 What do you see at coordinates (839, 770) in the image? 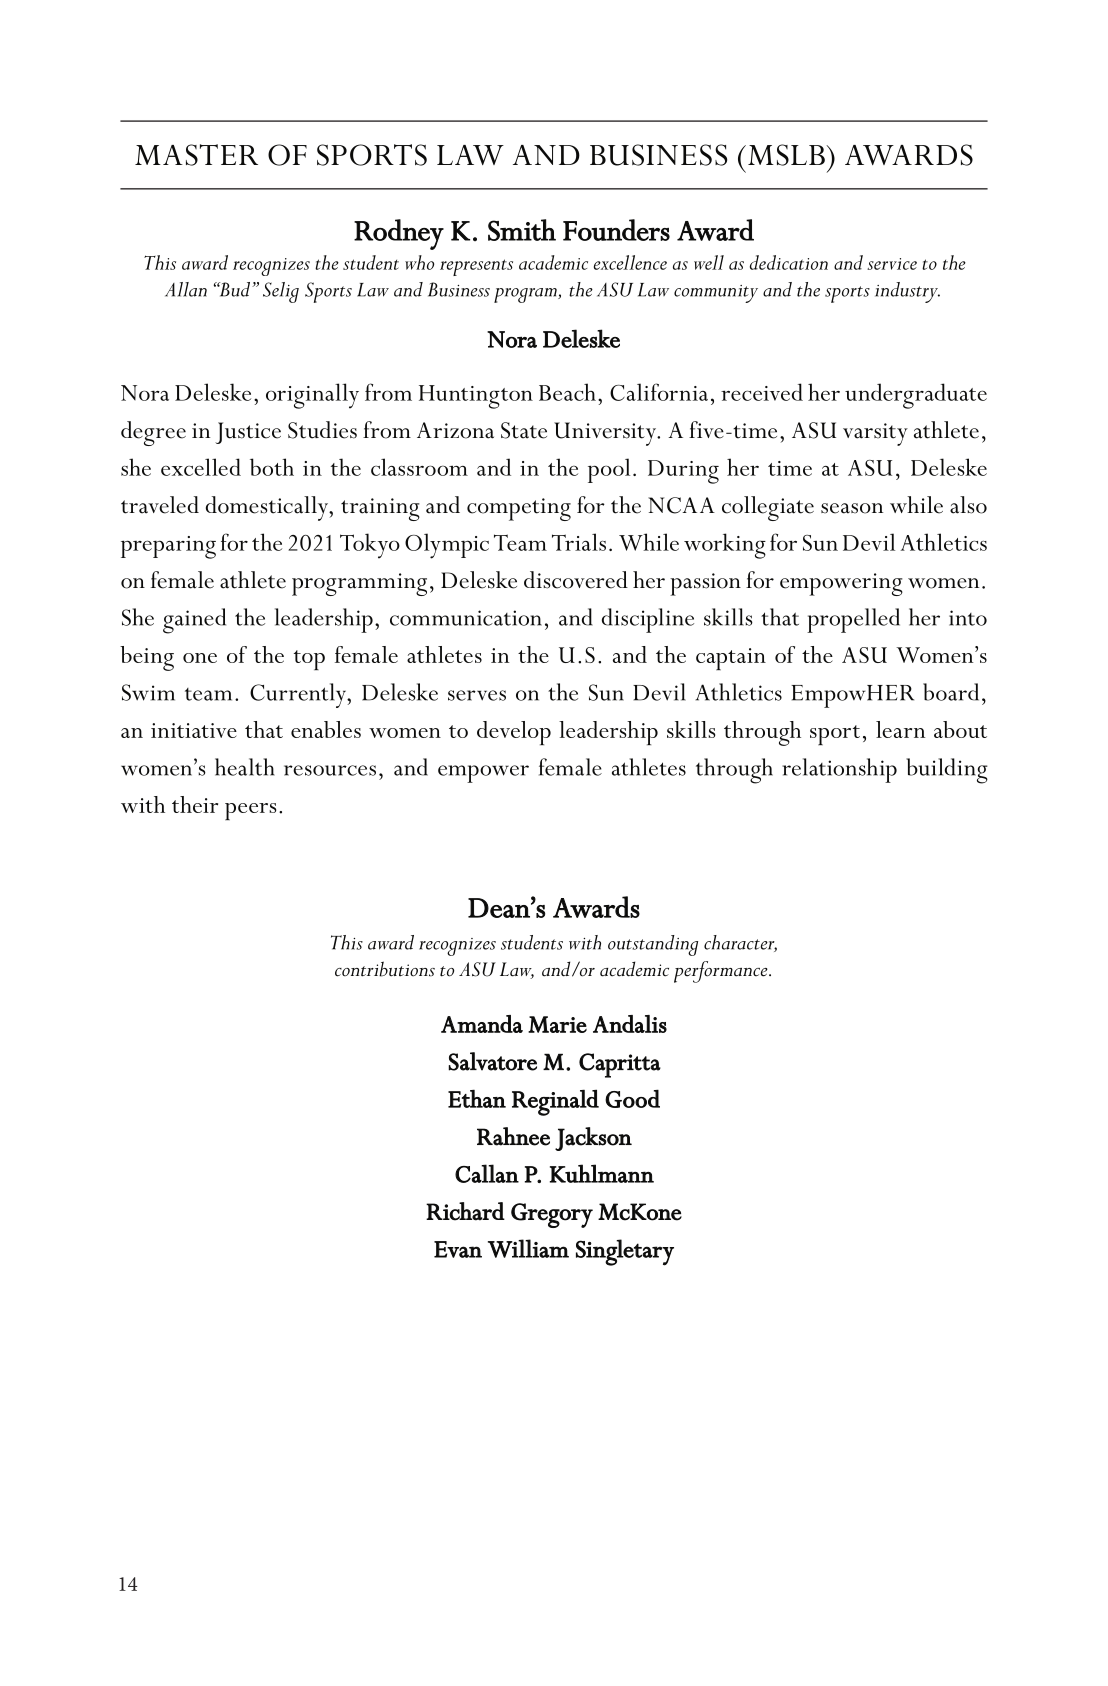
I see `relationship` at bounding box center [839, 770].
